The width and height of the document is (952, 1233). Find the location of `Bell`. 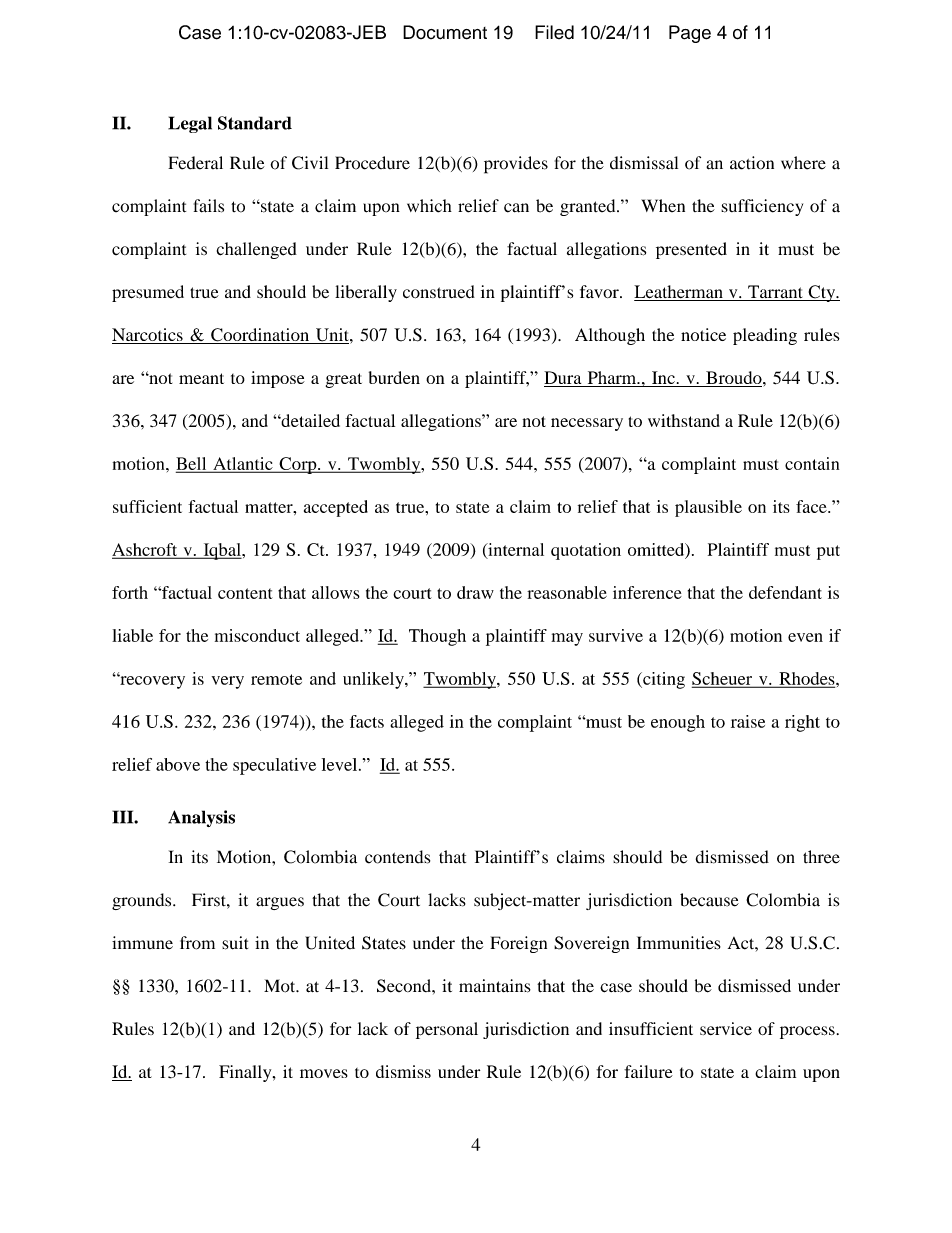

Bell is located at coordinates (192, 464).
